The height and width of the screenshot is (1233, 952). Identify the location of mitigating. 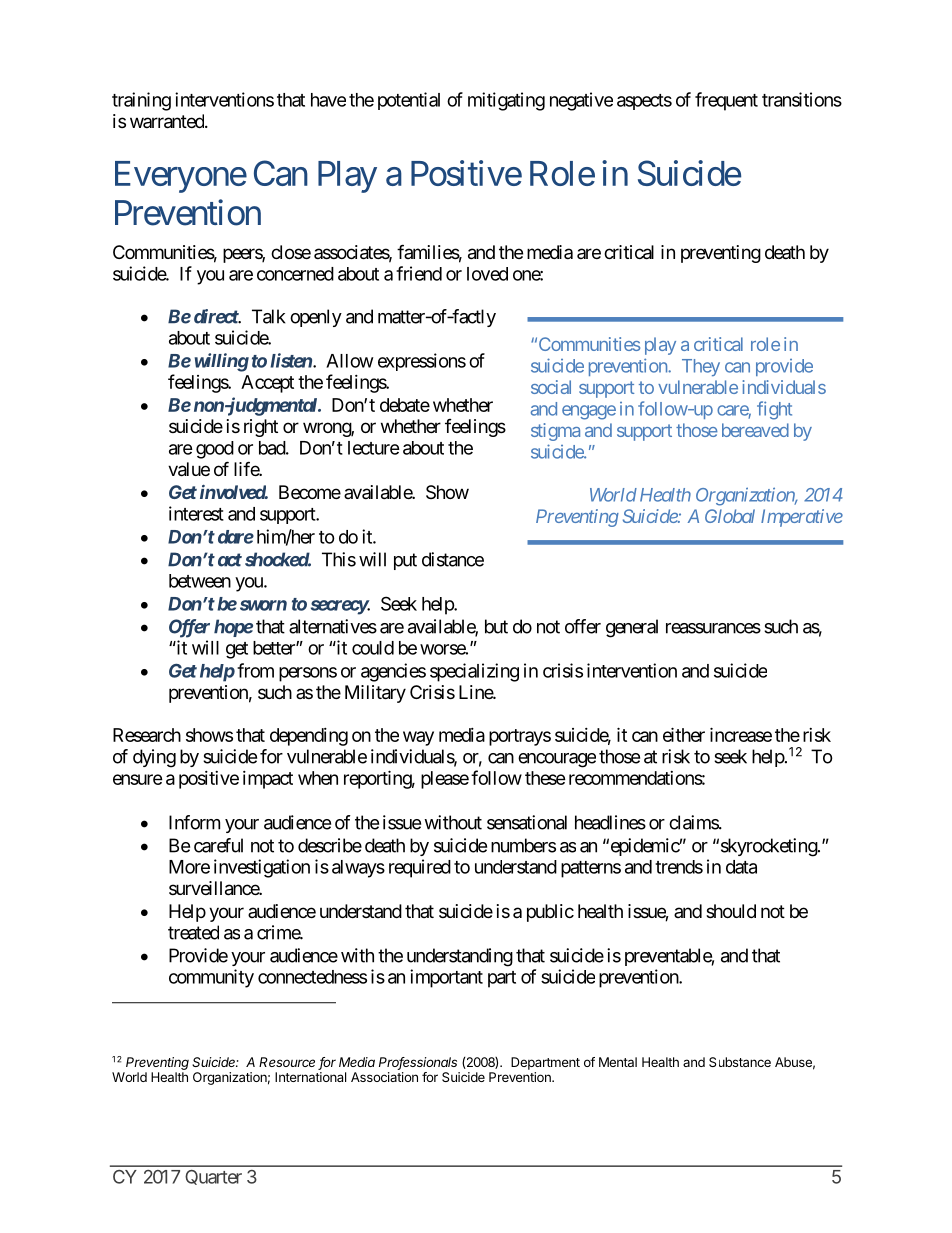
(506, 101).
